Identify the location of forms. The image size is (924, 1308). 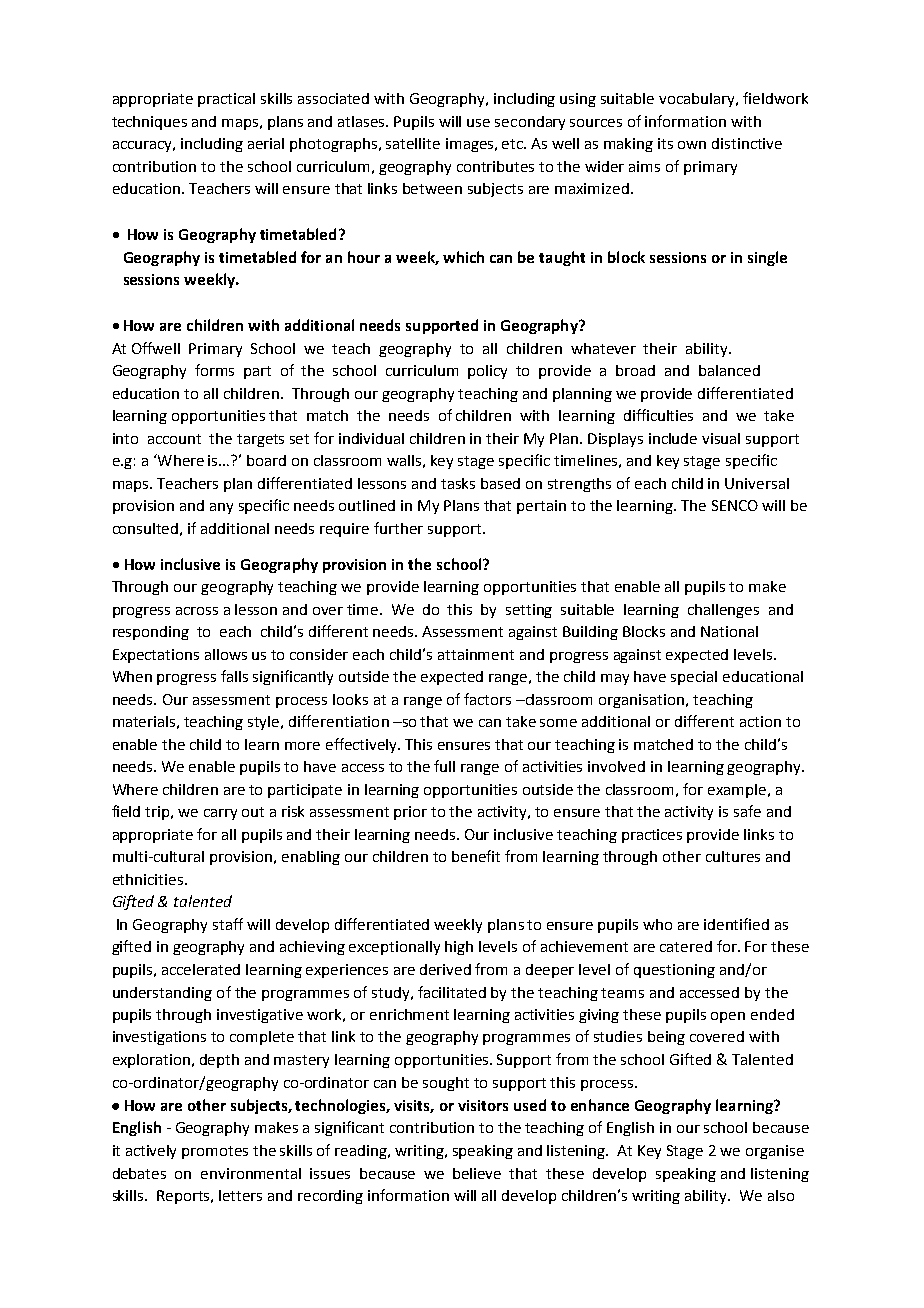
(214, 370).
